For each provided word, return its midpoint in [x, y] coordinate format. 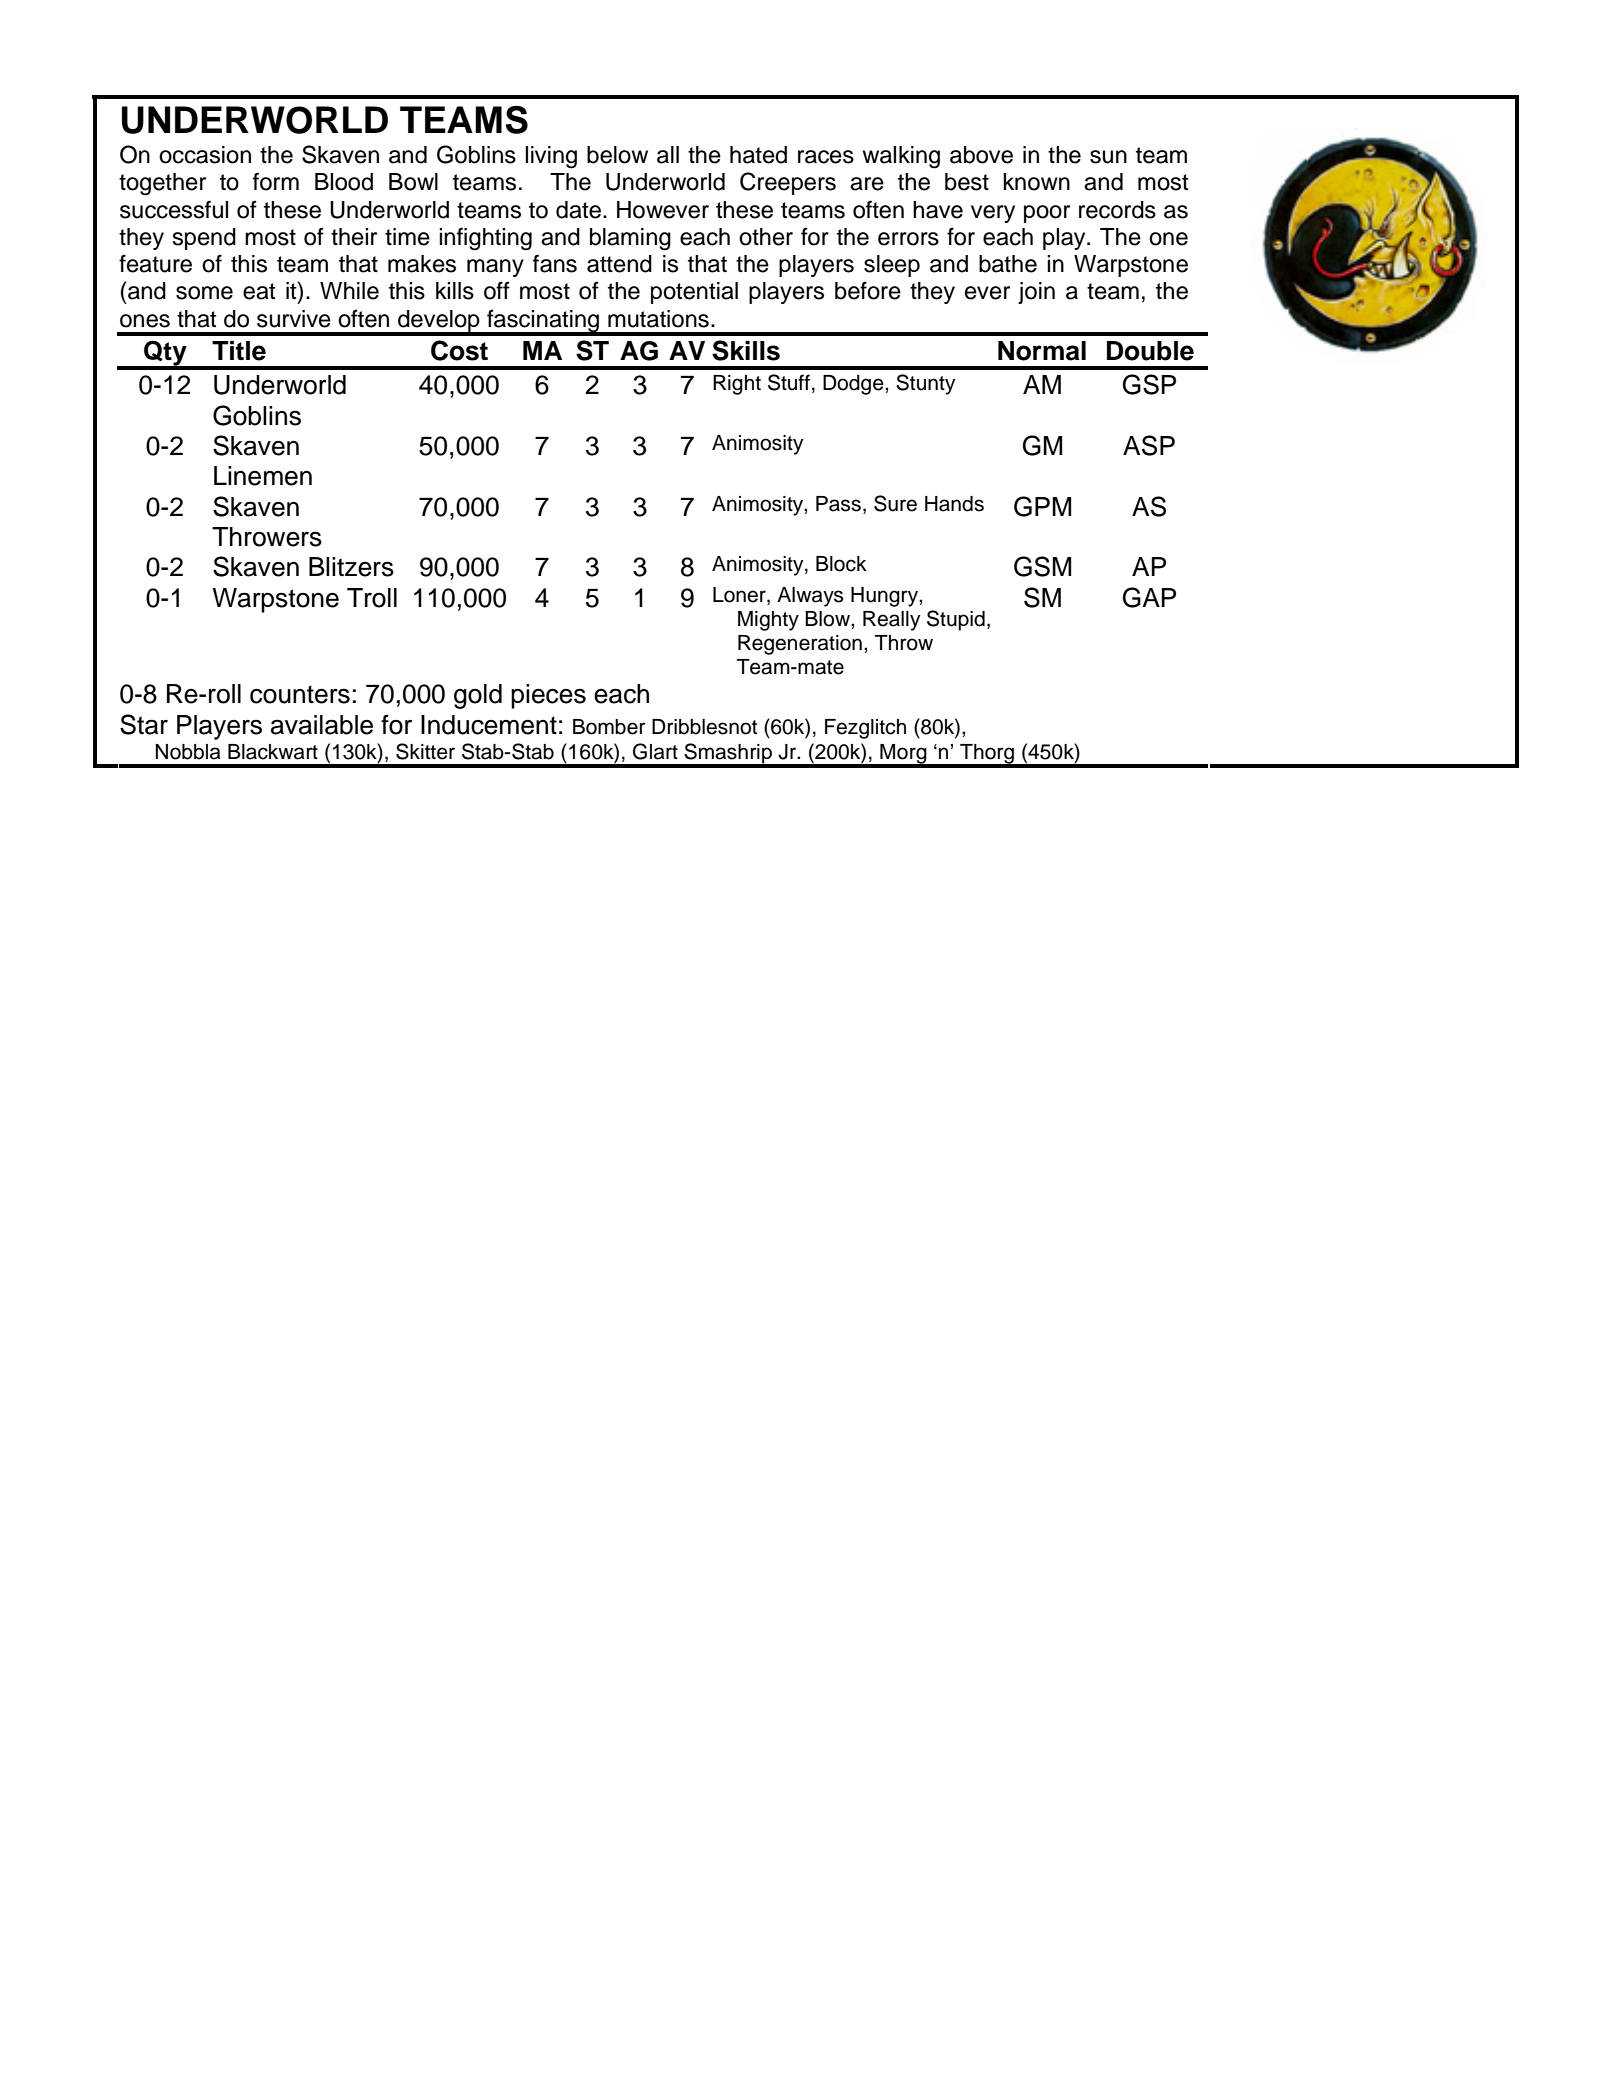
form [276, 181]
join [1036, 293]
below [617, 155]
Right [737, 385]
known [1036, 182]
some [204, 293]
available [322, 725]
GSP [1149, 384]
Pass [838, 504]
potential [694, 293]
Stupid [956, 620]
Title [239, 351]
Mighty [768, 621]
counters [300, 694]
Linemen [263, 476]
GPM [1042, 506]
